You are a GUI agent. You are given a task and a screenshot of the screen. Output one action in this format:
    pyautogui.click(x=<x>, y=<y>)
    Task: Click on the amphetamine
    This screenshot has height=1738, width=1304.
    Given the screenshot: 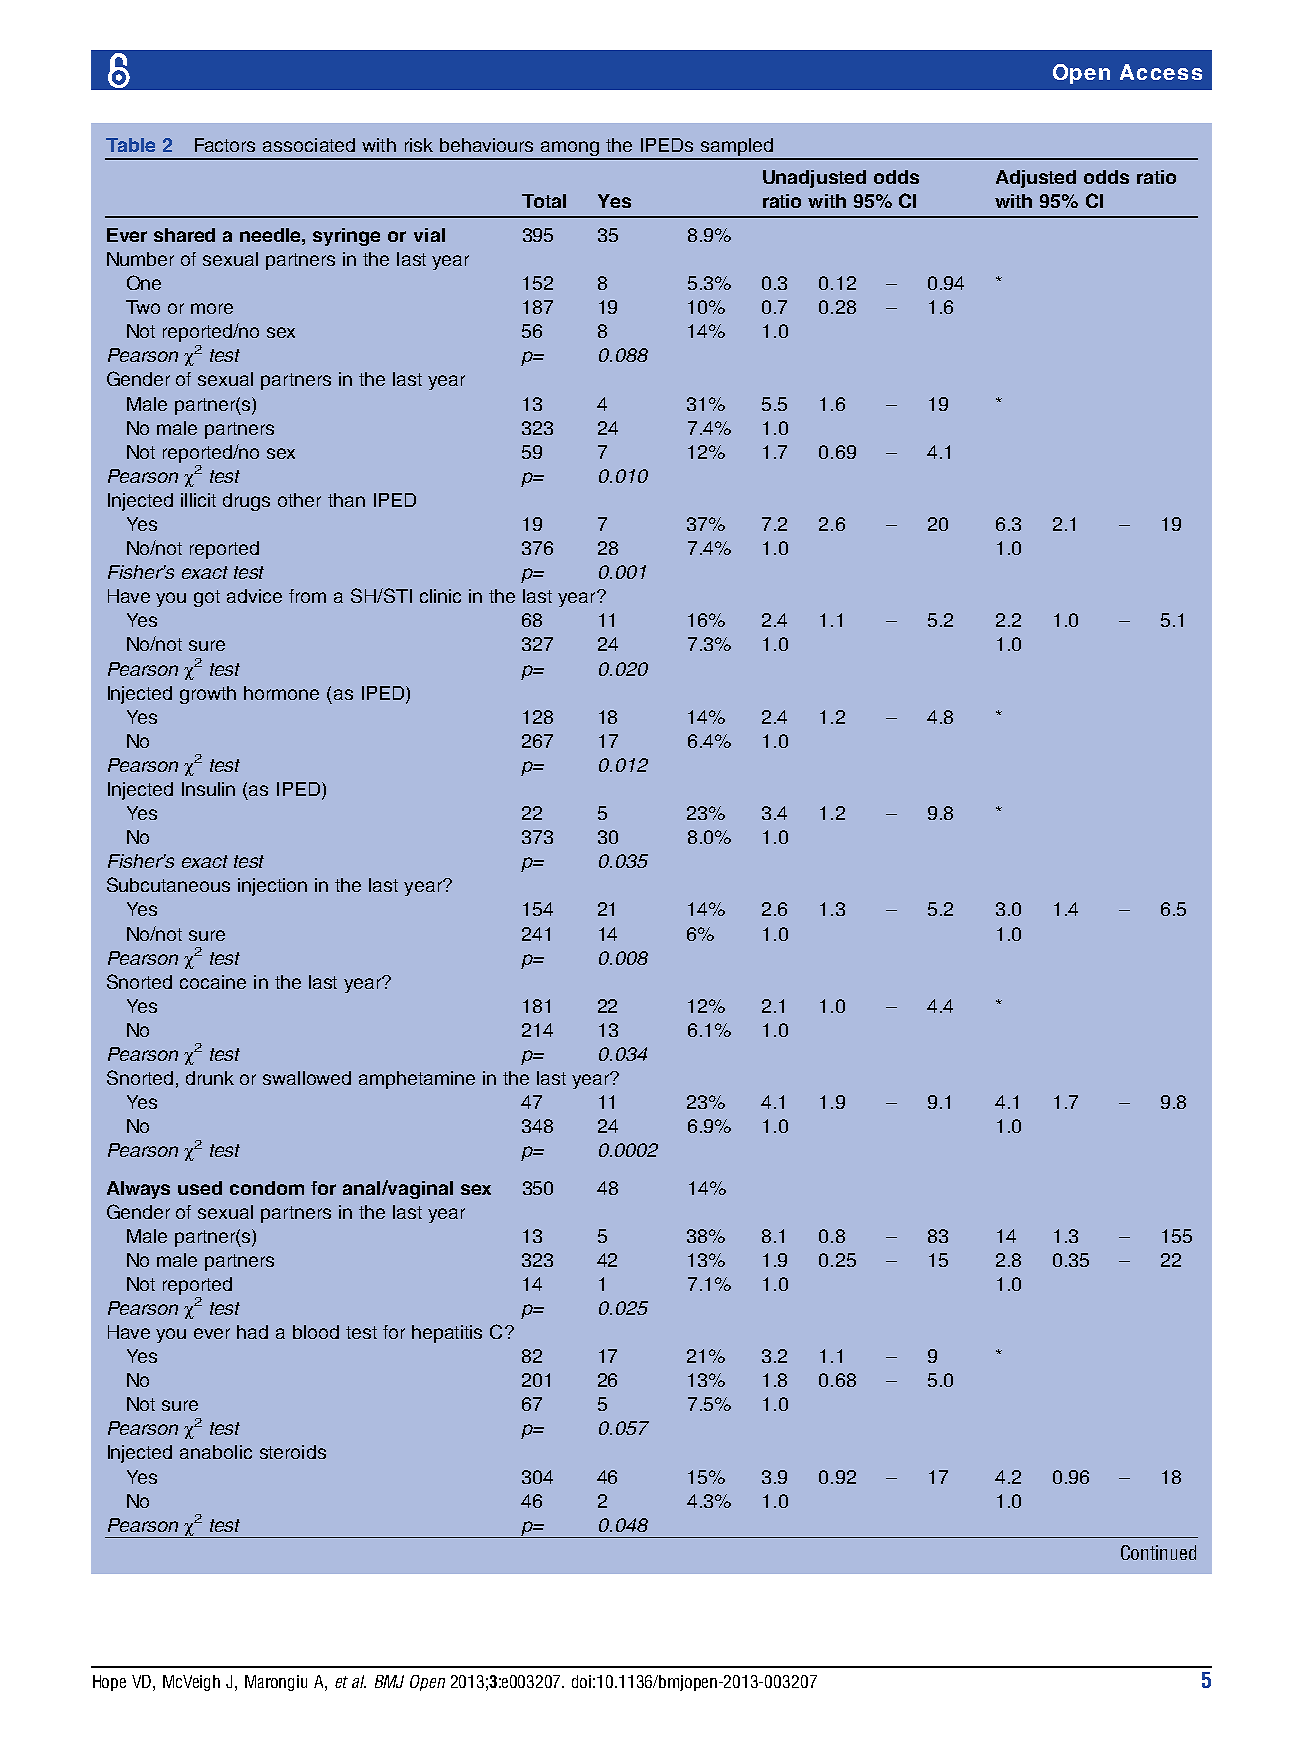 What is the action you would take?
    pyautogui.click(x=417, y=1080)
